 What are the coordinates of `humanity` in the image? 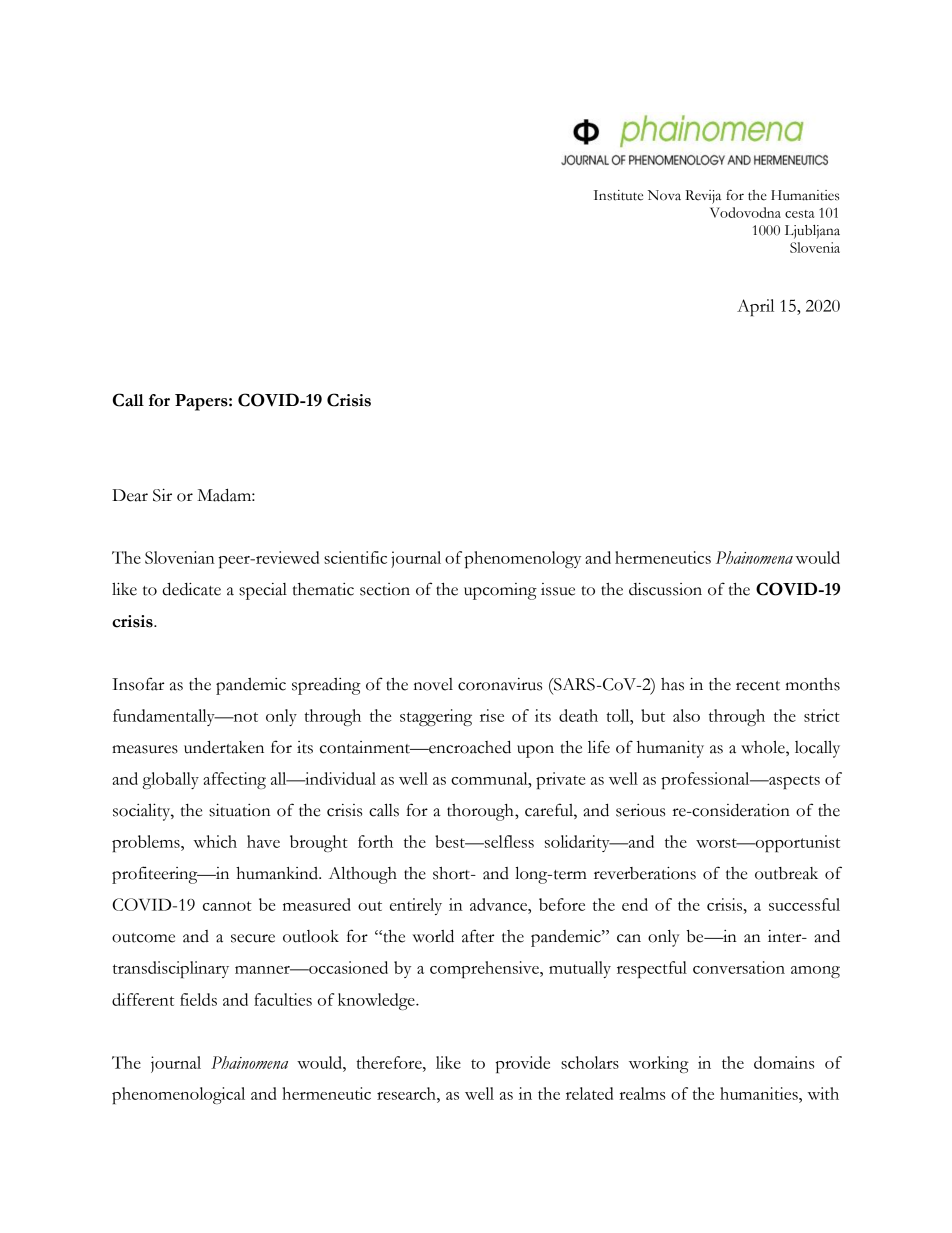 It's located at (670, 749).
